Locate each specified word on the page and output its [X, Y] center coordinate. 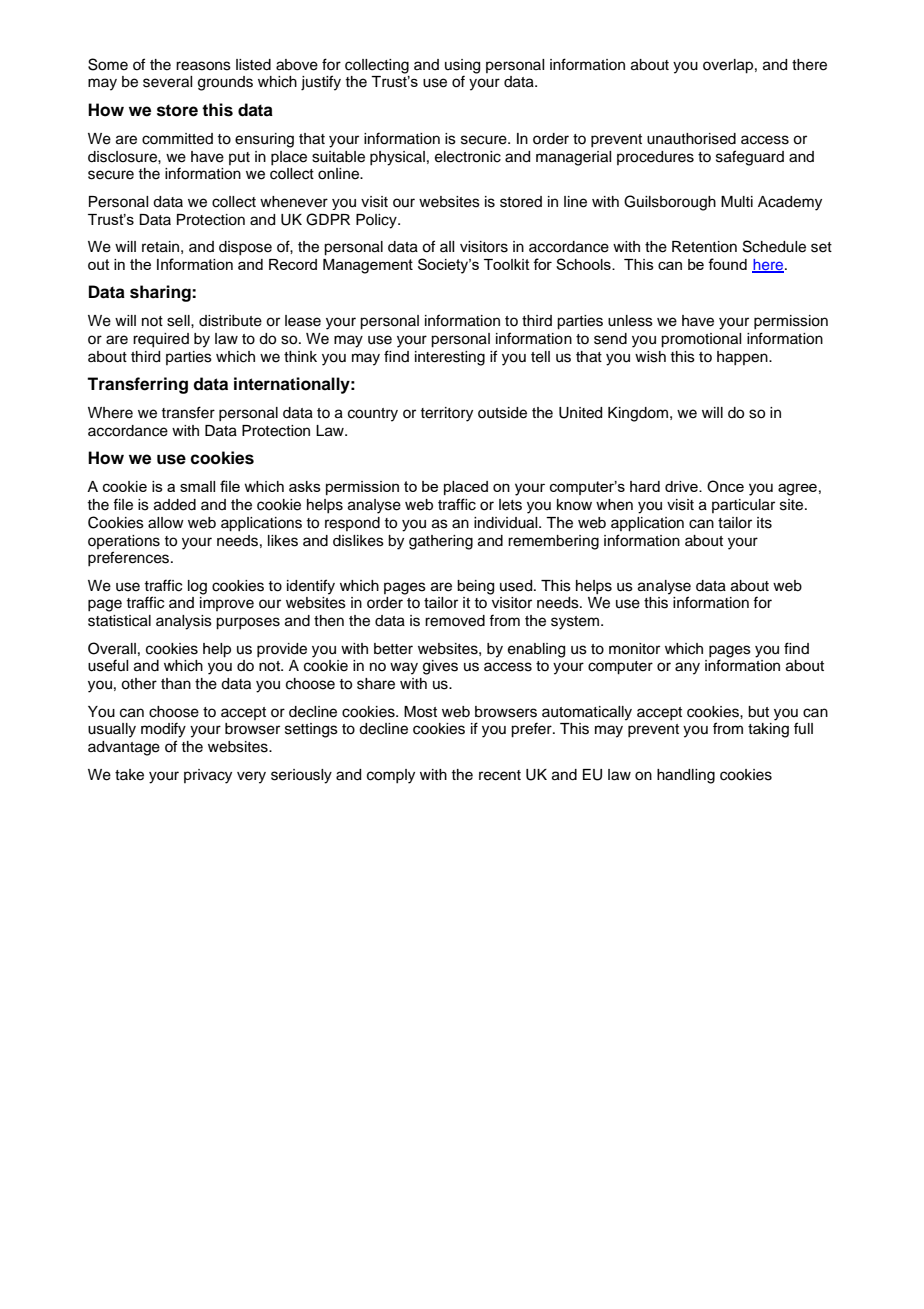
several [167, 82]
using [462, 66]
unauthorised [691, 139]
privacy [208, 776]
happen [743, 358]
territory [446, 414]
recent [500, 775]
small [197, 486]
